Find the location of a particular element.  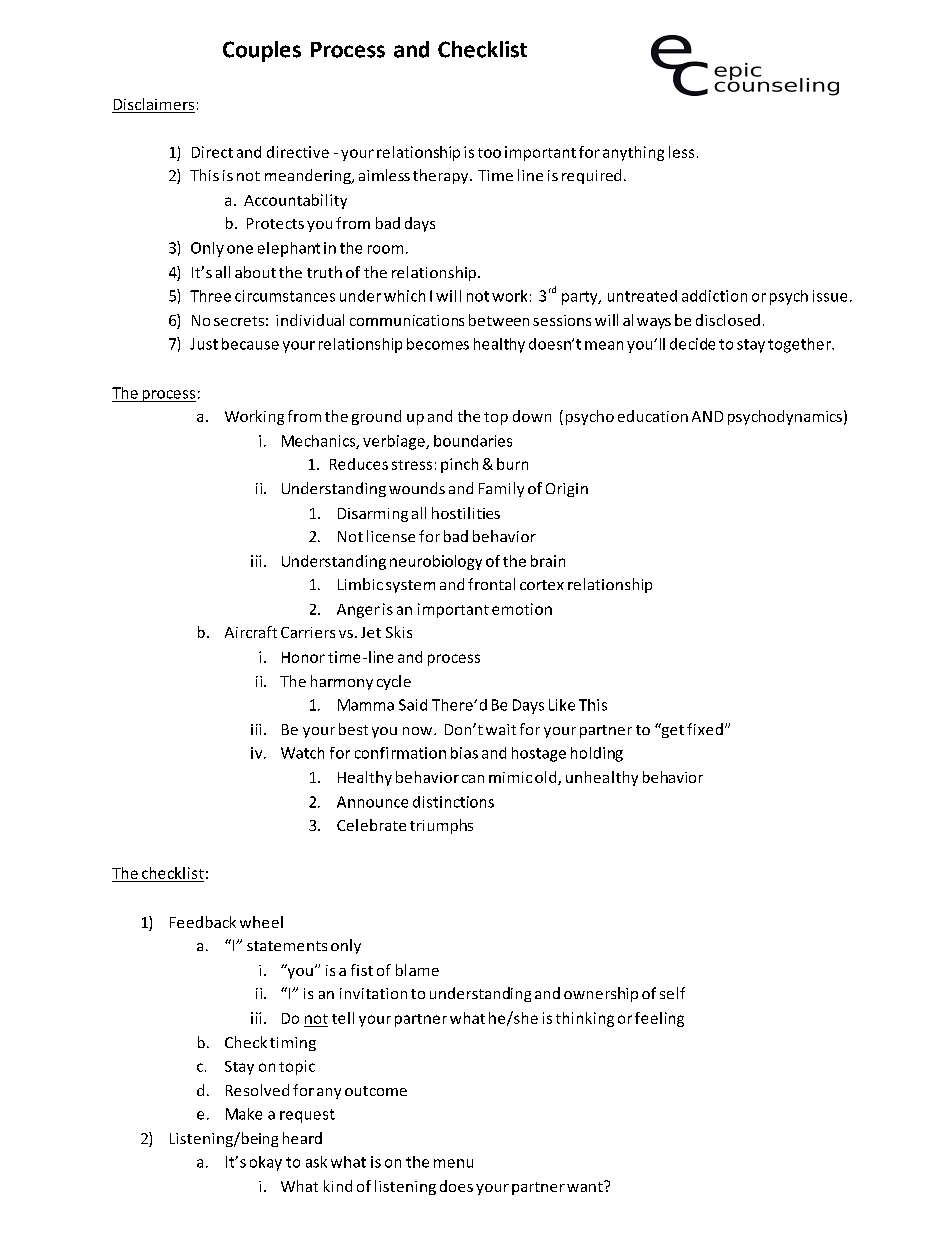

Couples is located at coordinates (262, 51).
